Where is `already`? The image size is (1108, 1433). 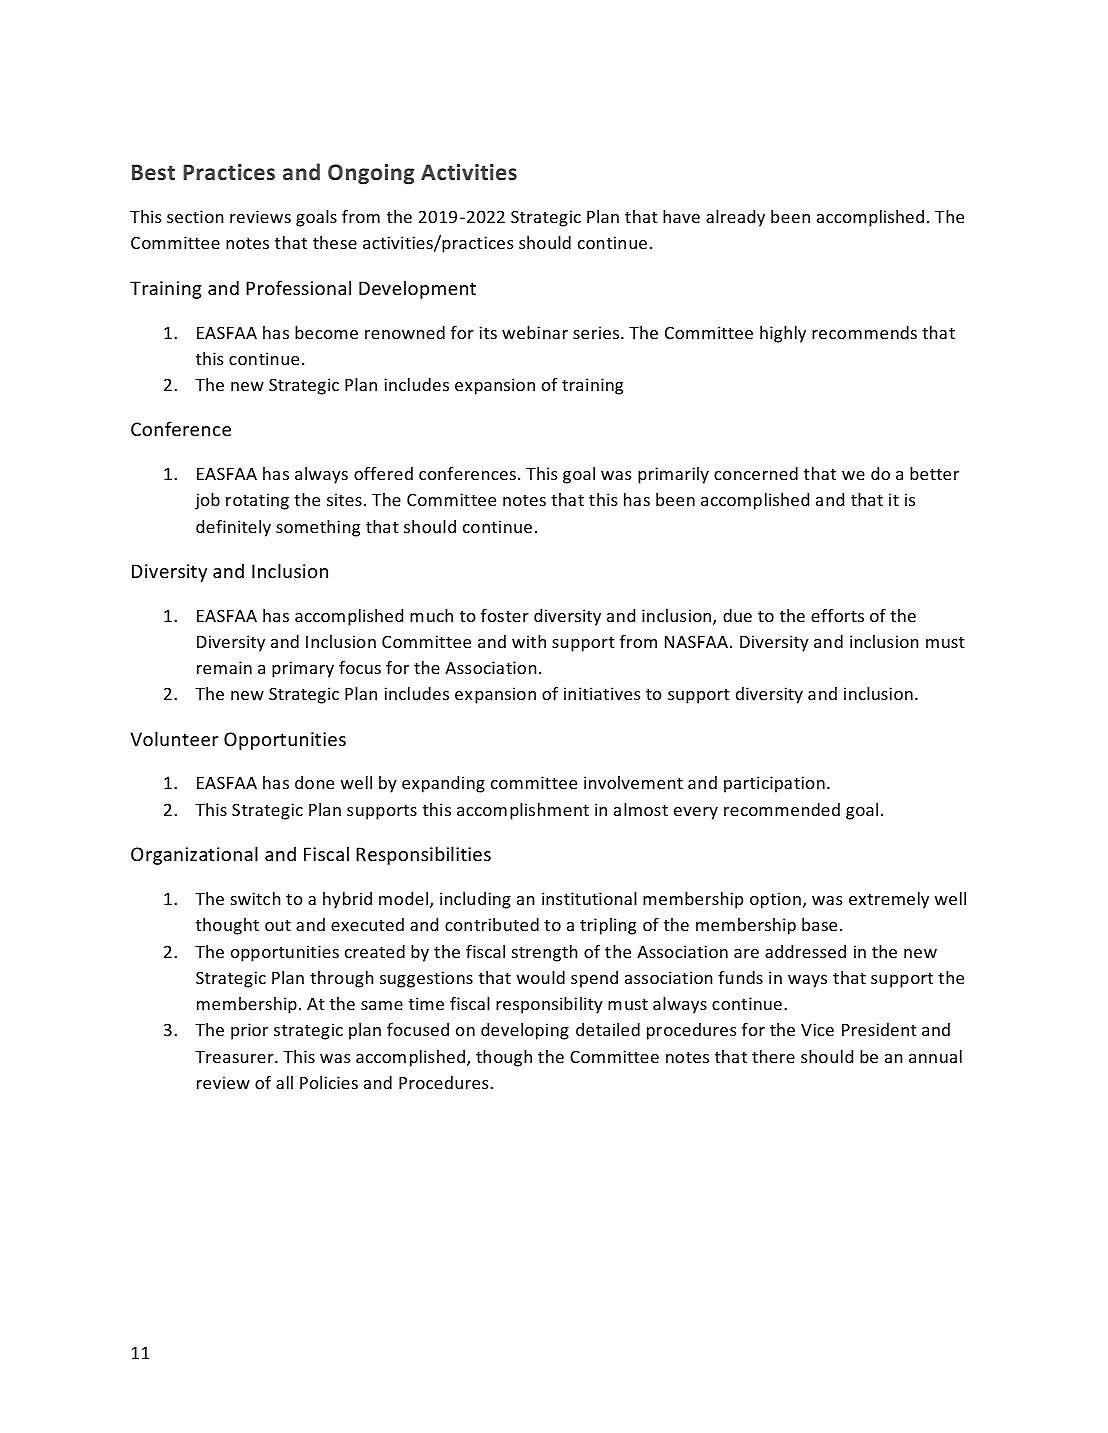 already is located at coordinates (735, 218).
